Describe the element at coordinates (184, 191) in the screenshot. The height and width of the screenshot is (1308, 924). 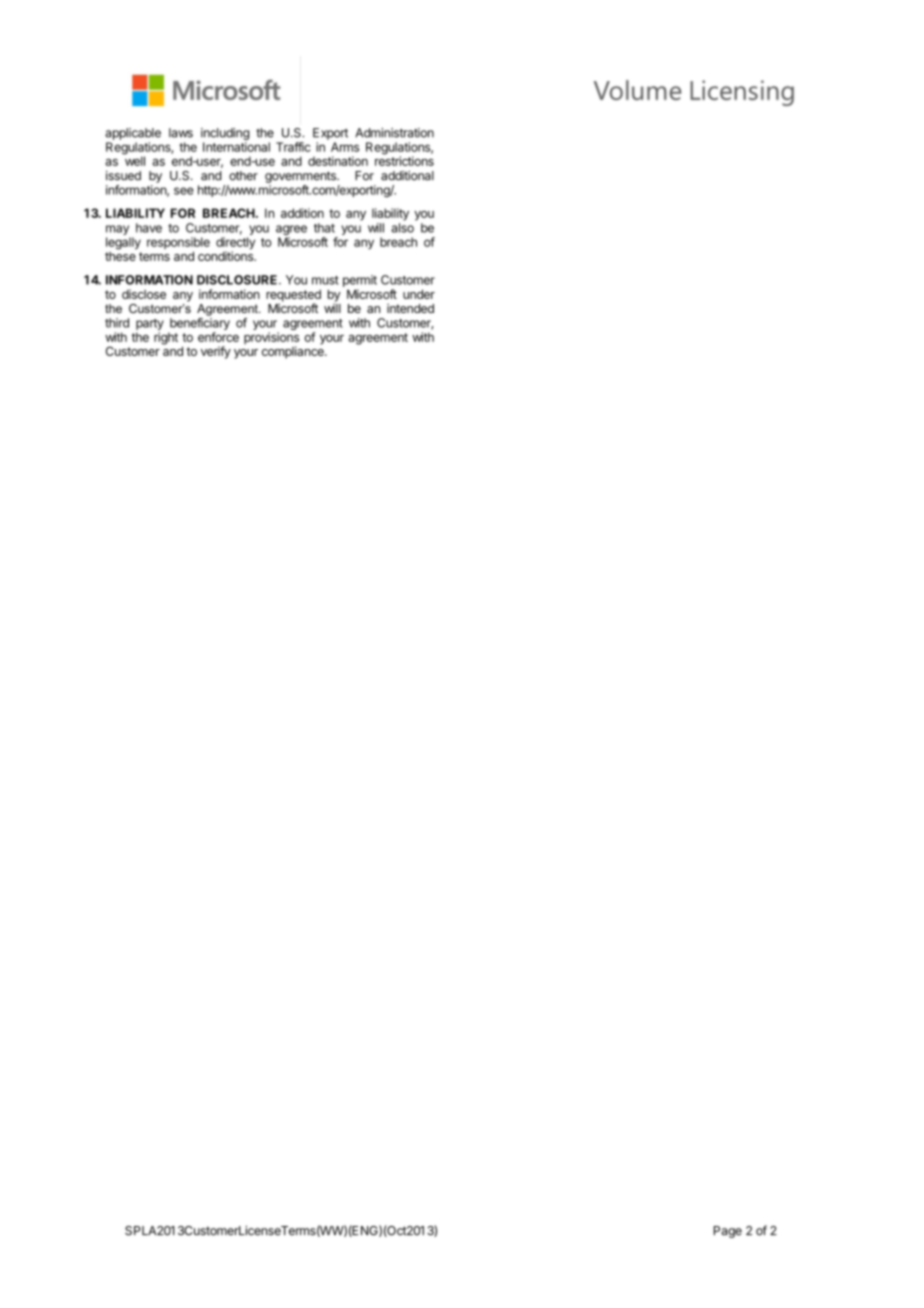
I see `see` at that location.
